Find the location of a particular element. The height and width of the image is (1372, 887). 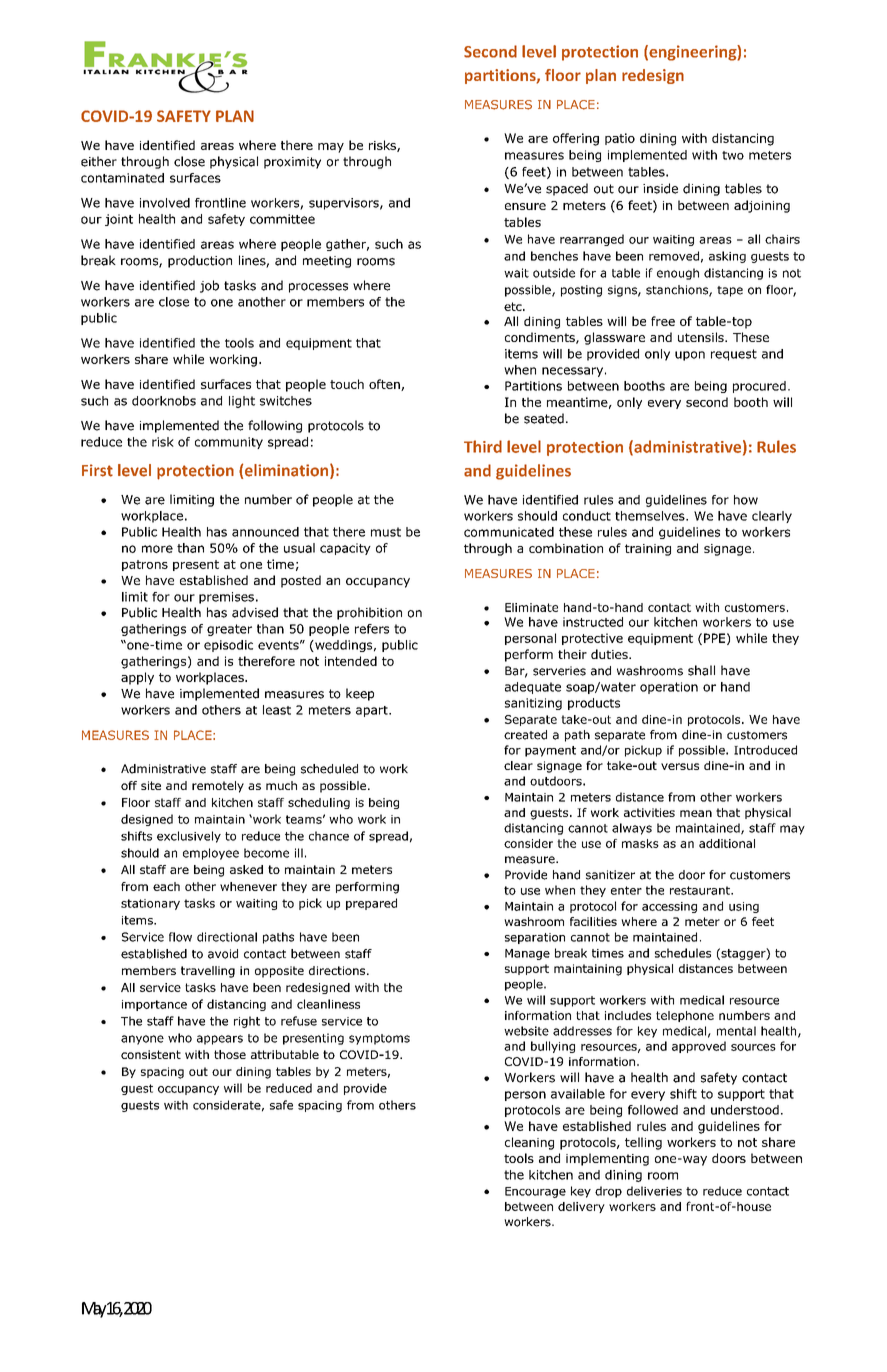

apply is located at coordinates (137, 678).
